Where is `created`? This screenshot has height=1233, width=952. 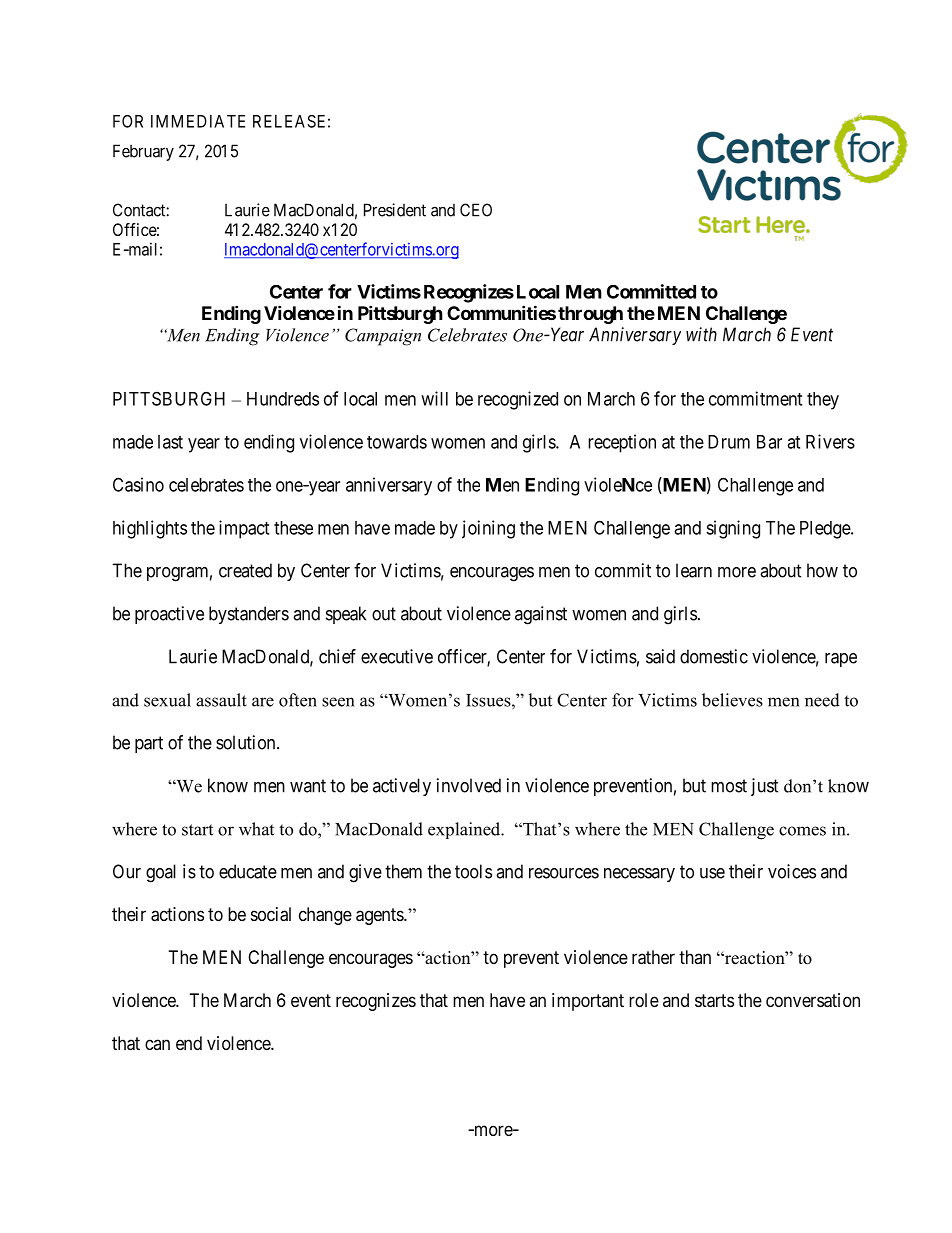 created is located at coordinates (245, 570).
